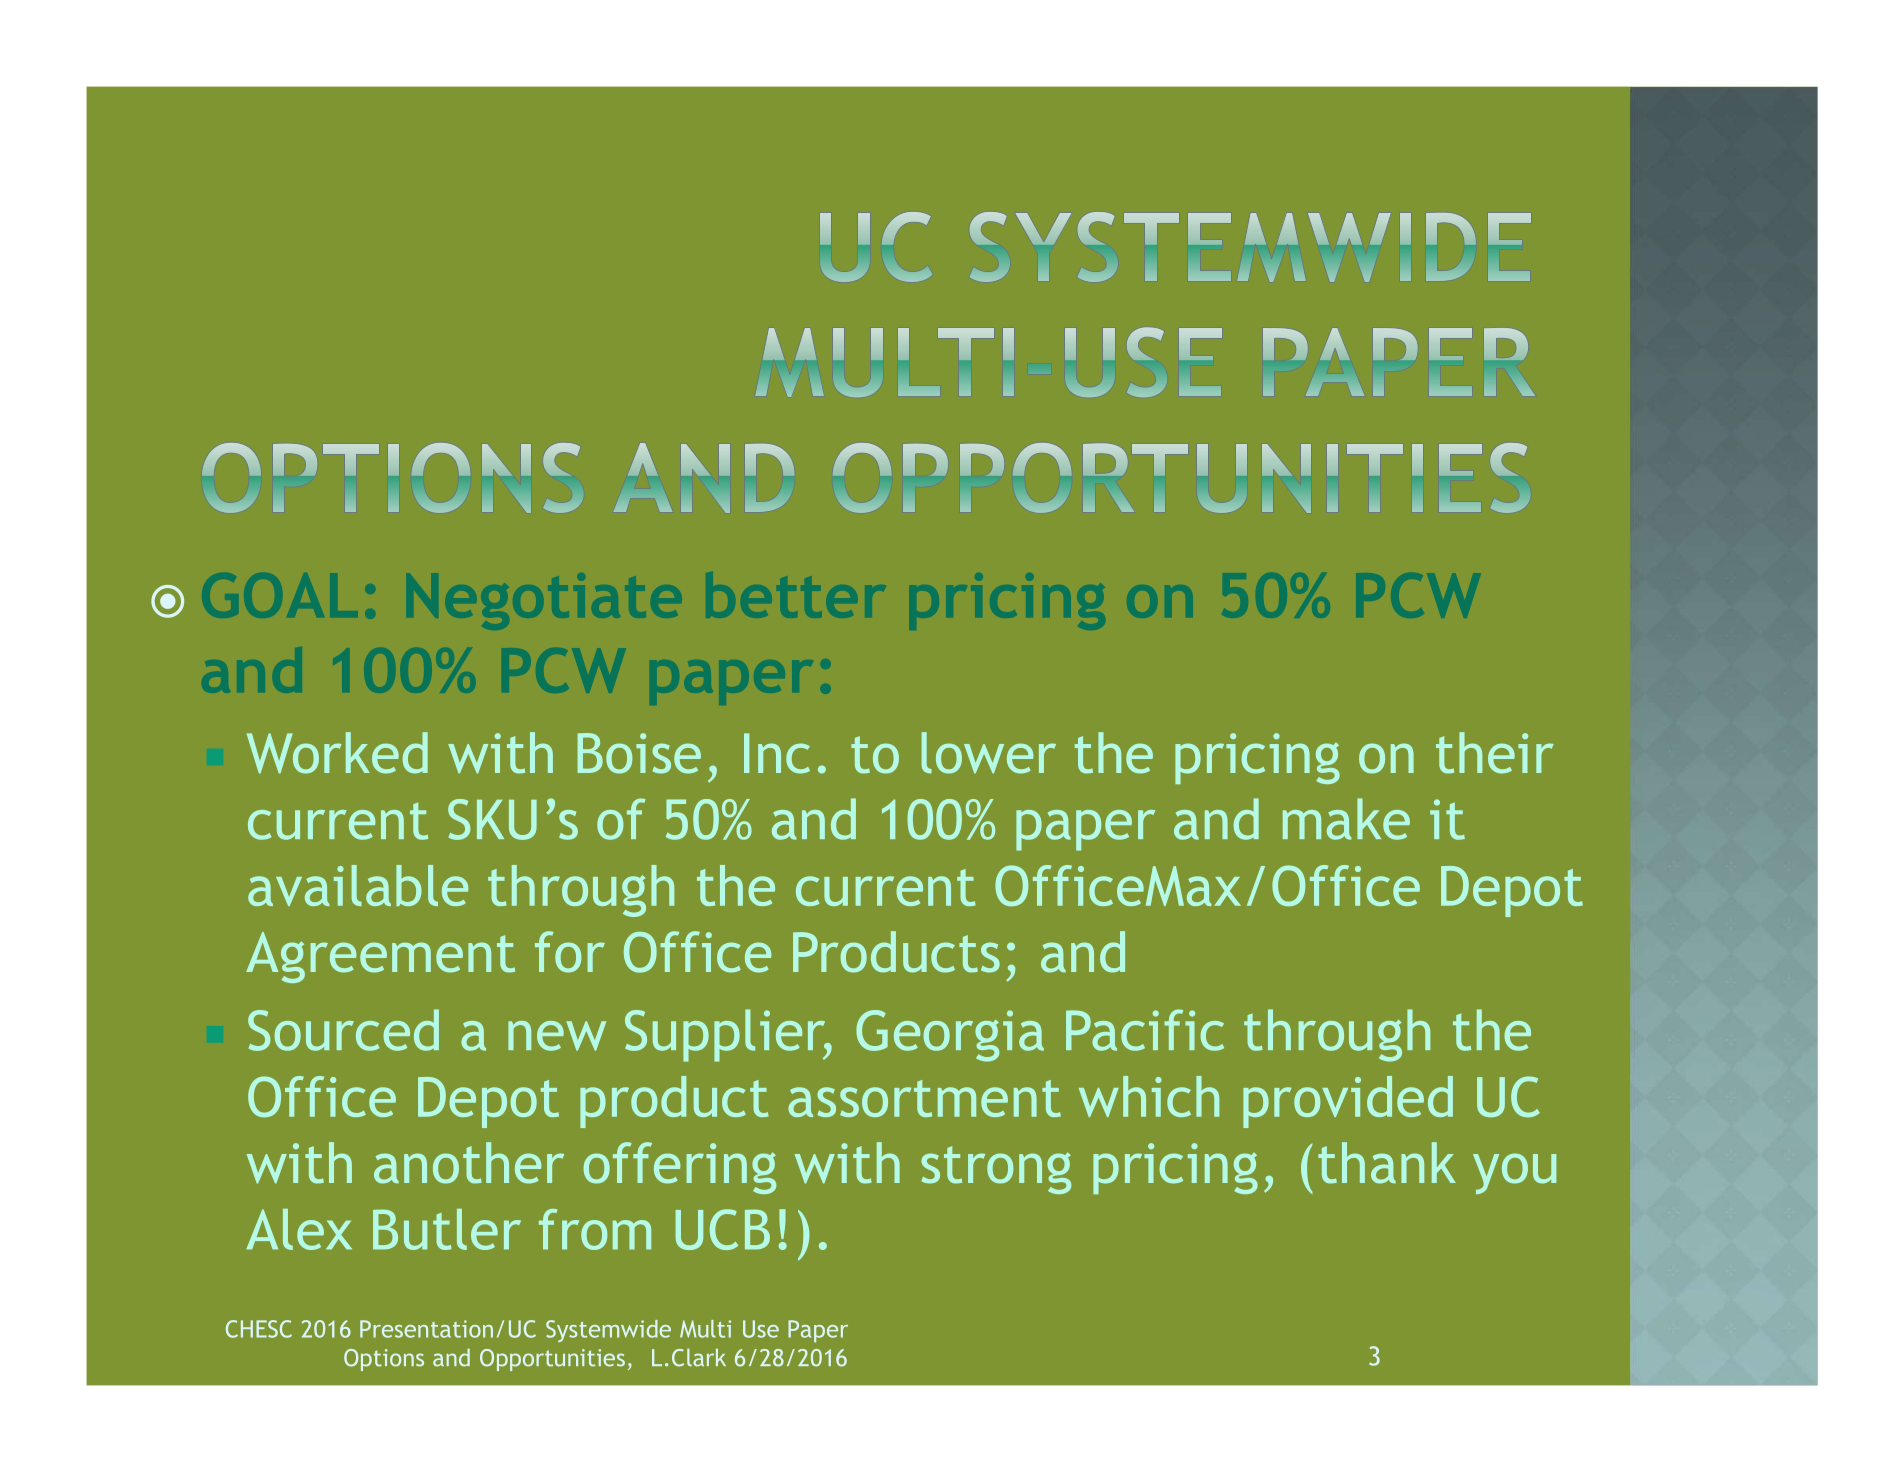  What do you see at coordinates (469, 1163) in the page?
I see `another` at bounding box center [469, 1163].
